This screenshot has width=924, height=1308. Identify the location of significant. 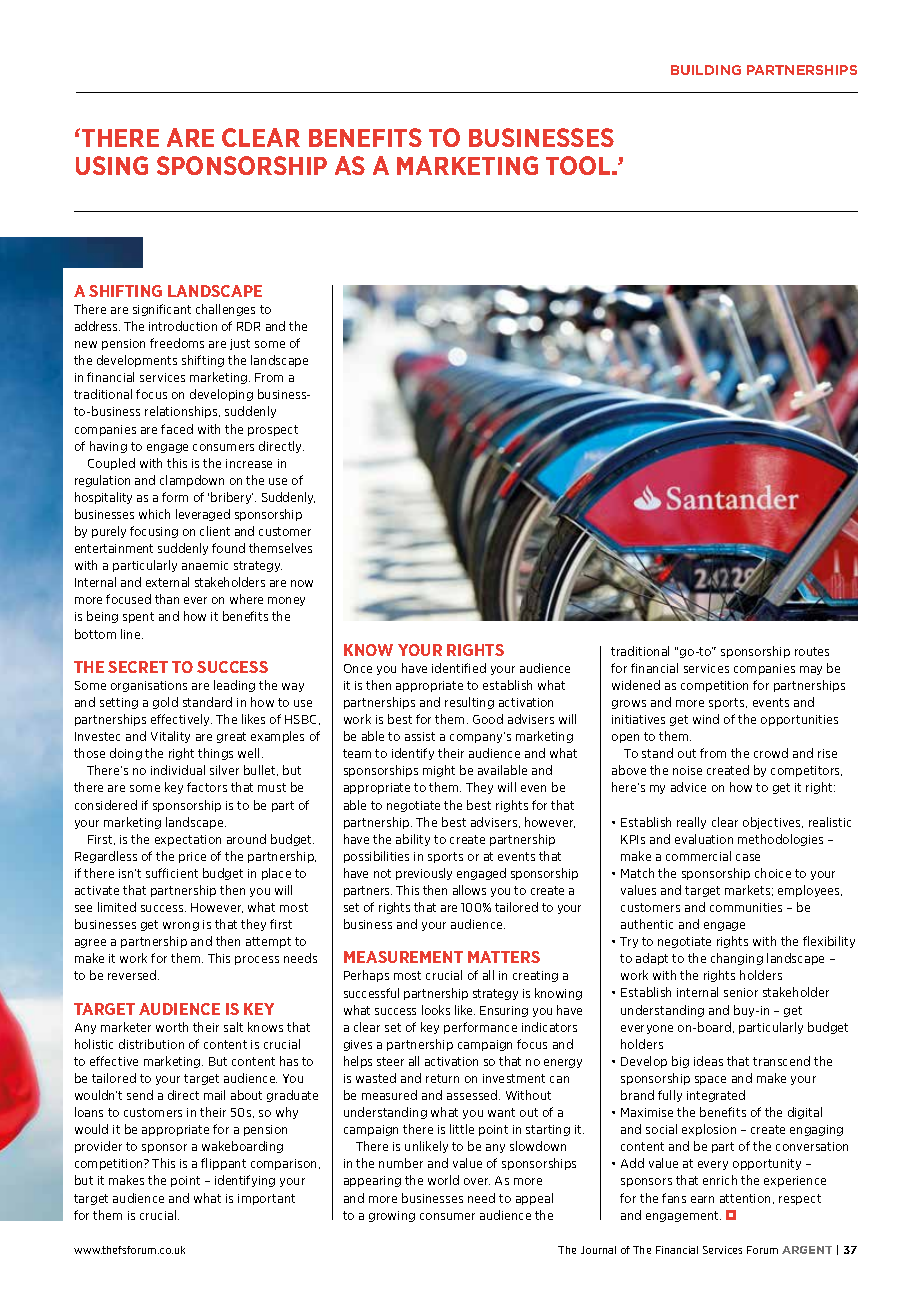
(162, 310).
